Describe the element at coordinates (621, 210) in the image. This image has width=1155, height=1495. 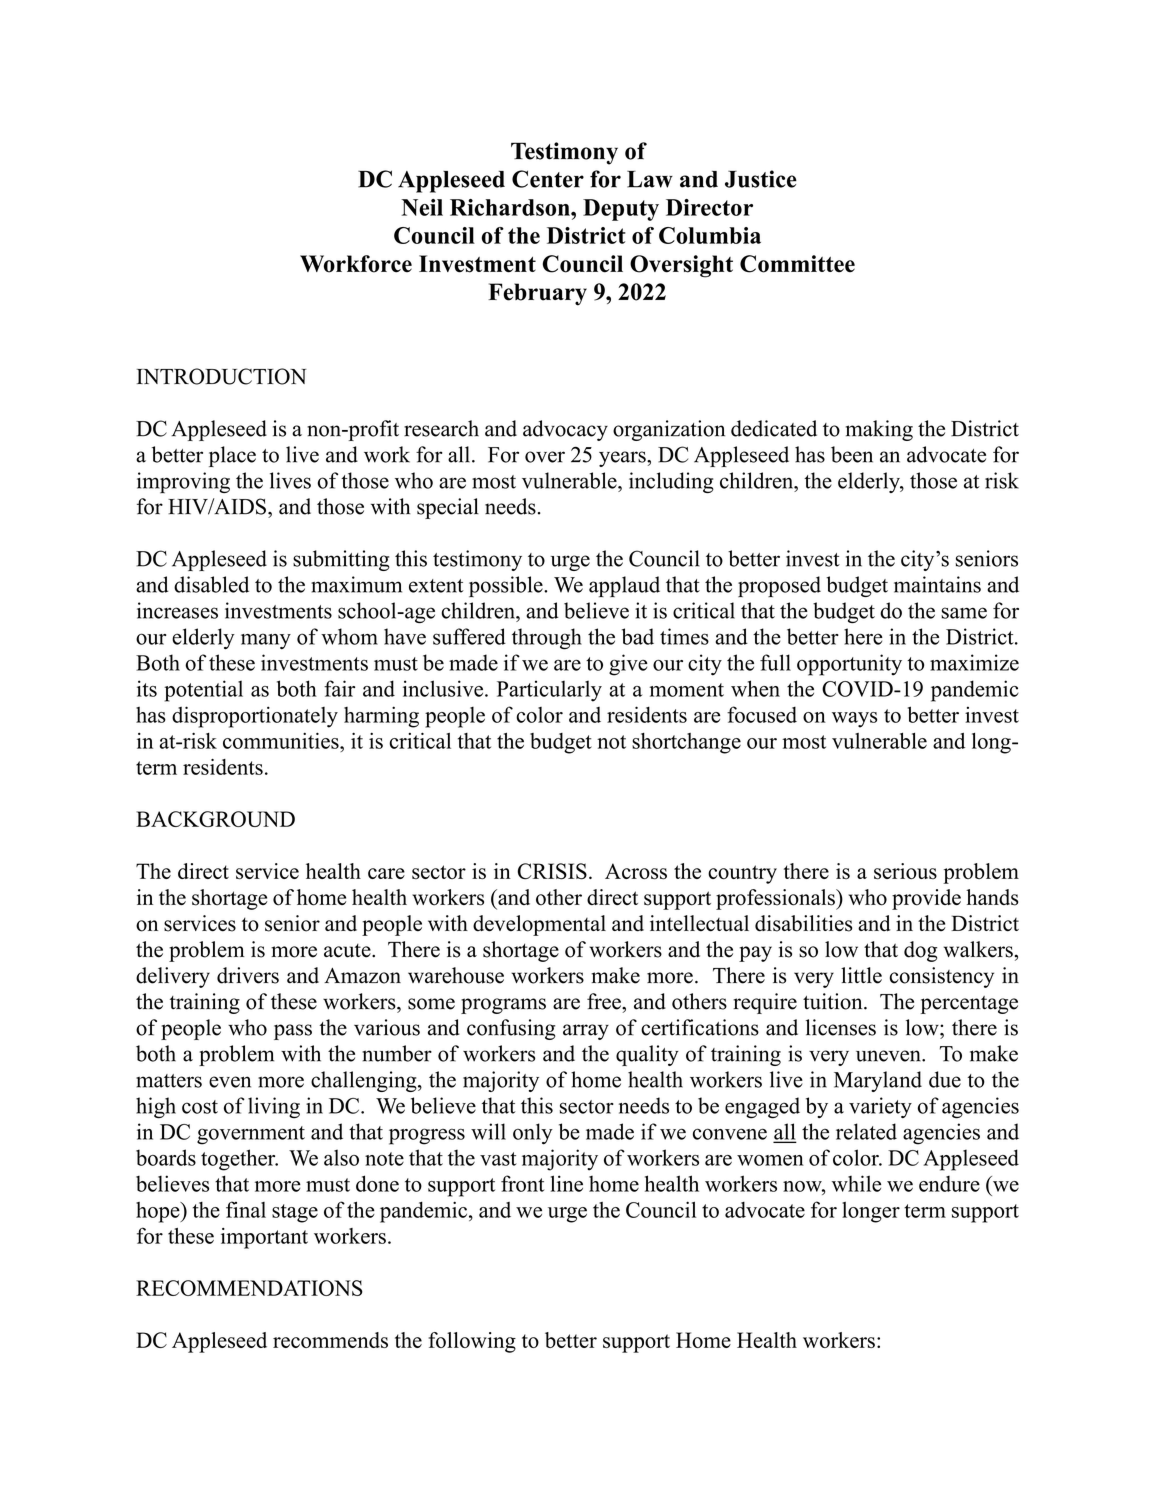
I see `Deputy` at that location.
